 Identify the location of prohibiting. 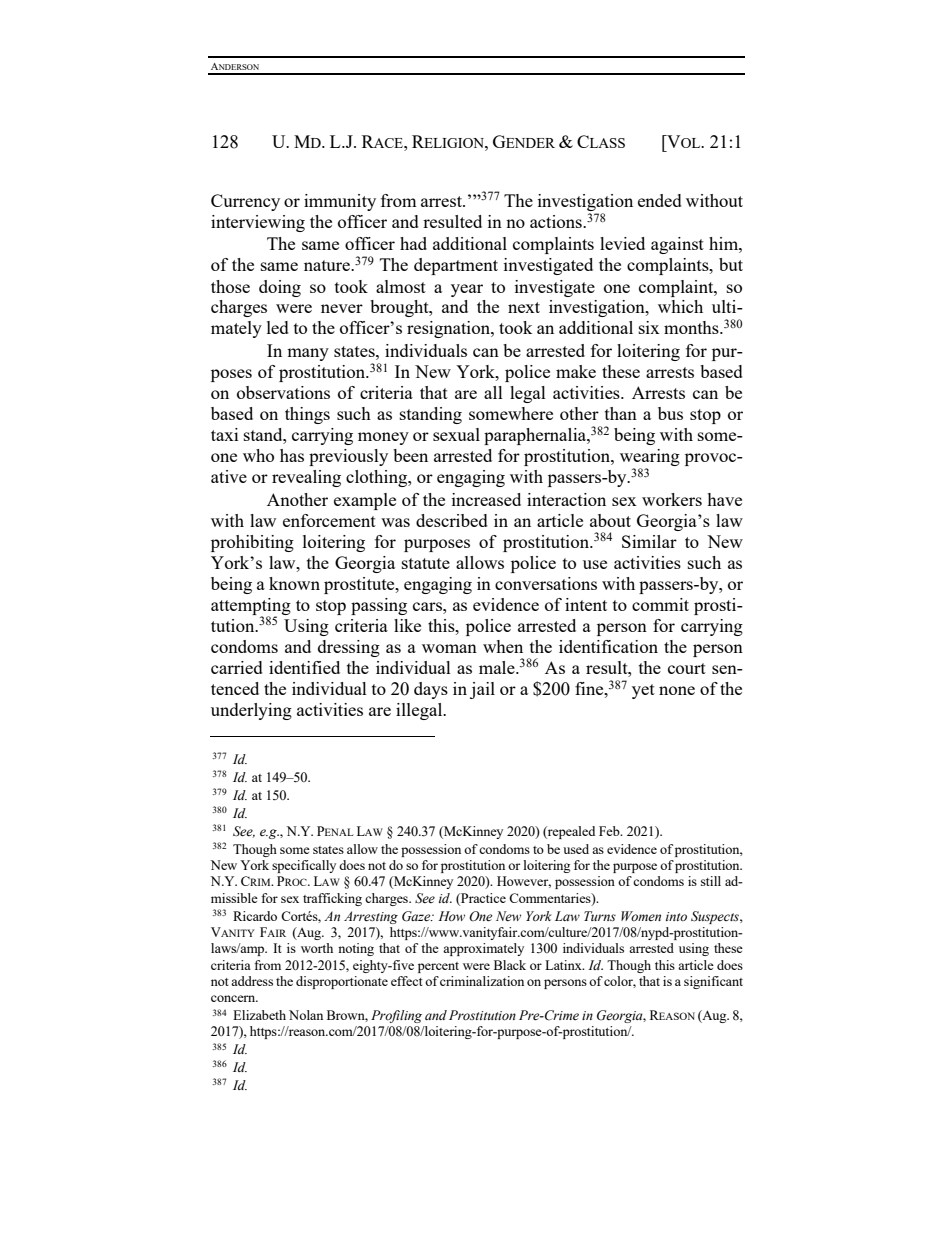
(252, 543).
